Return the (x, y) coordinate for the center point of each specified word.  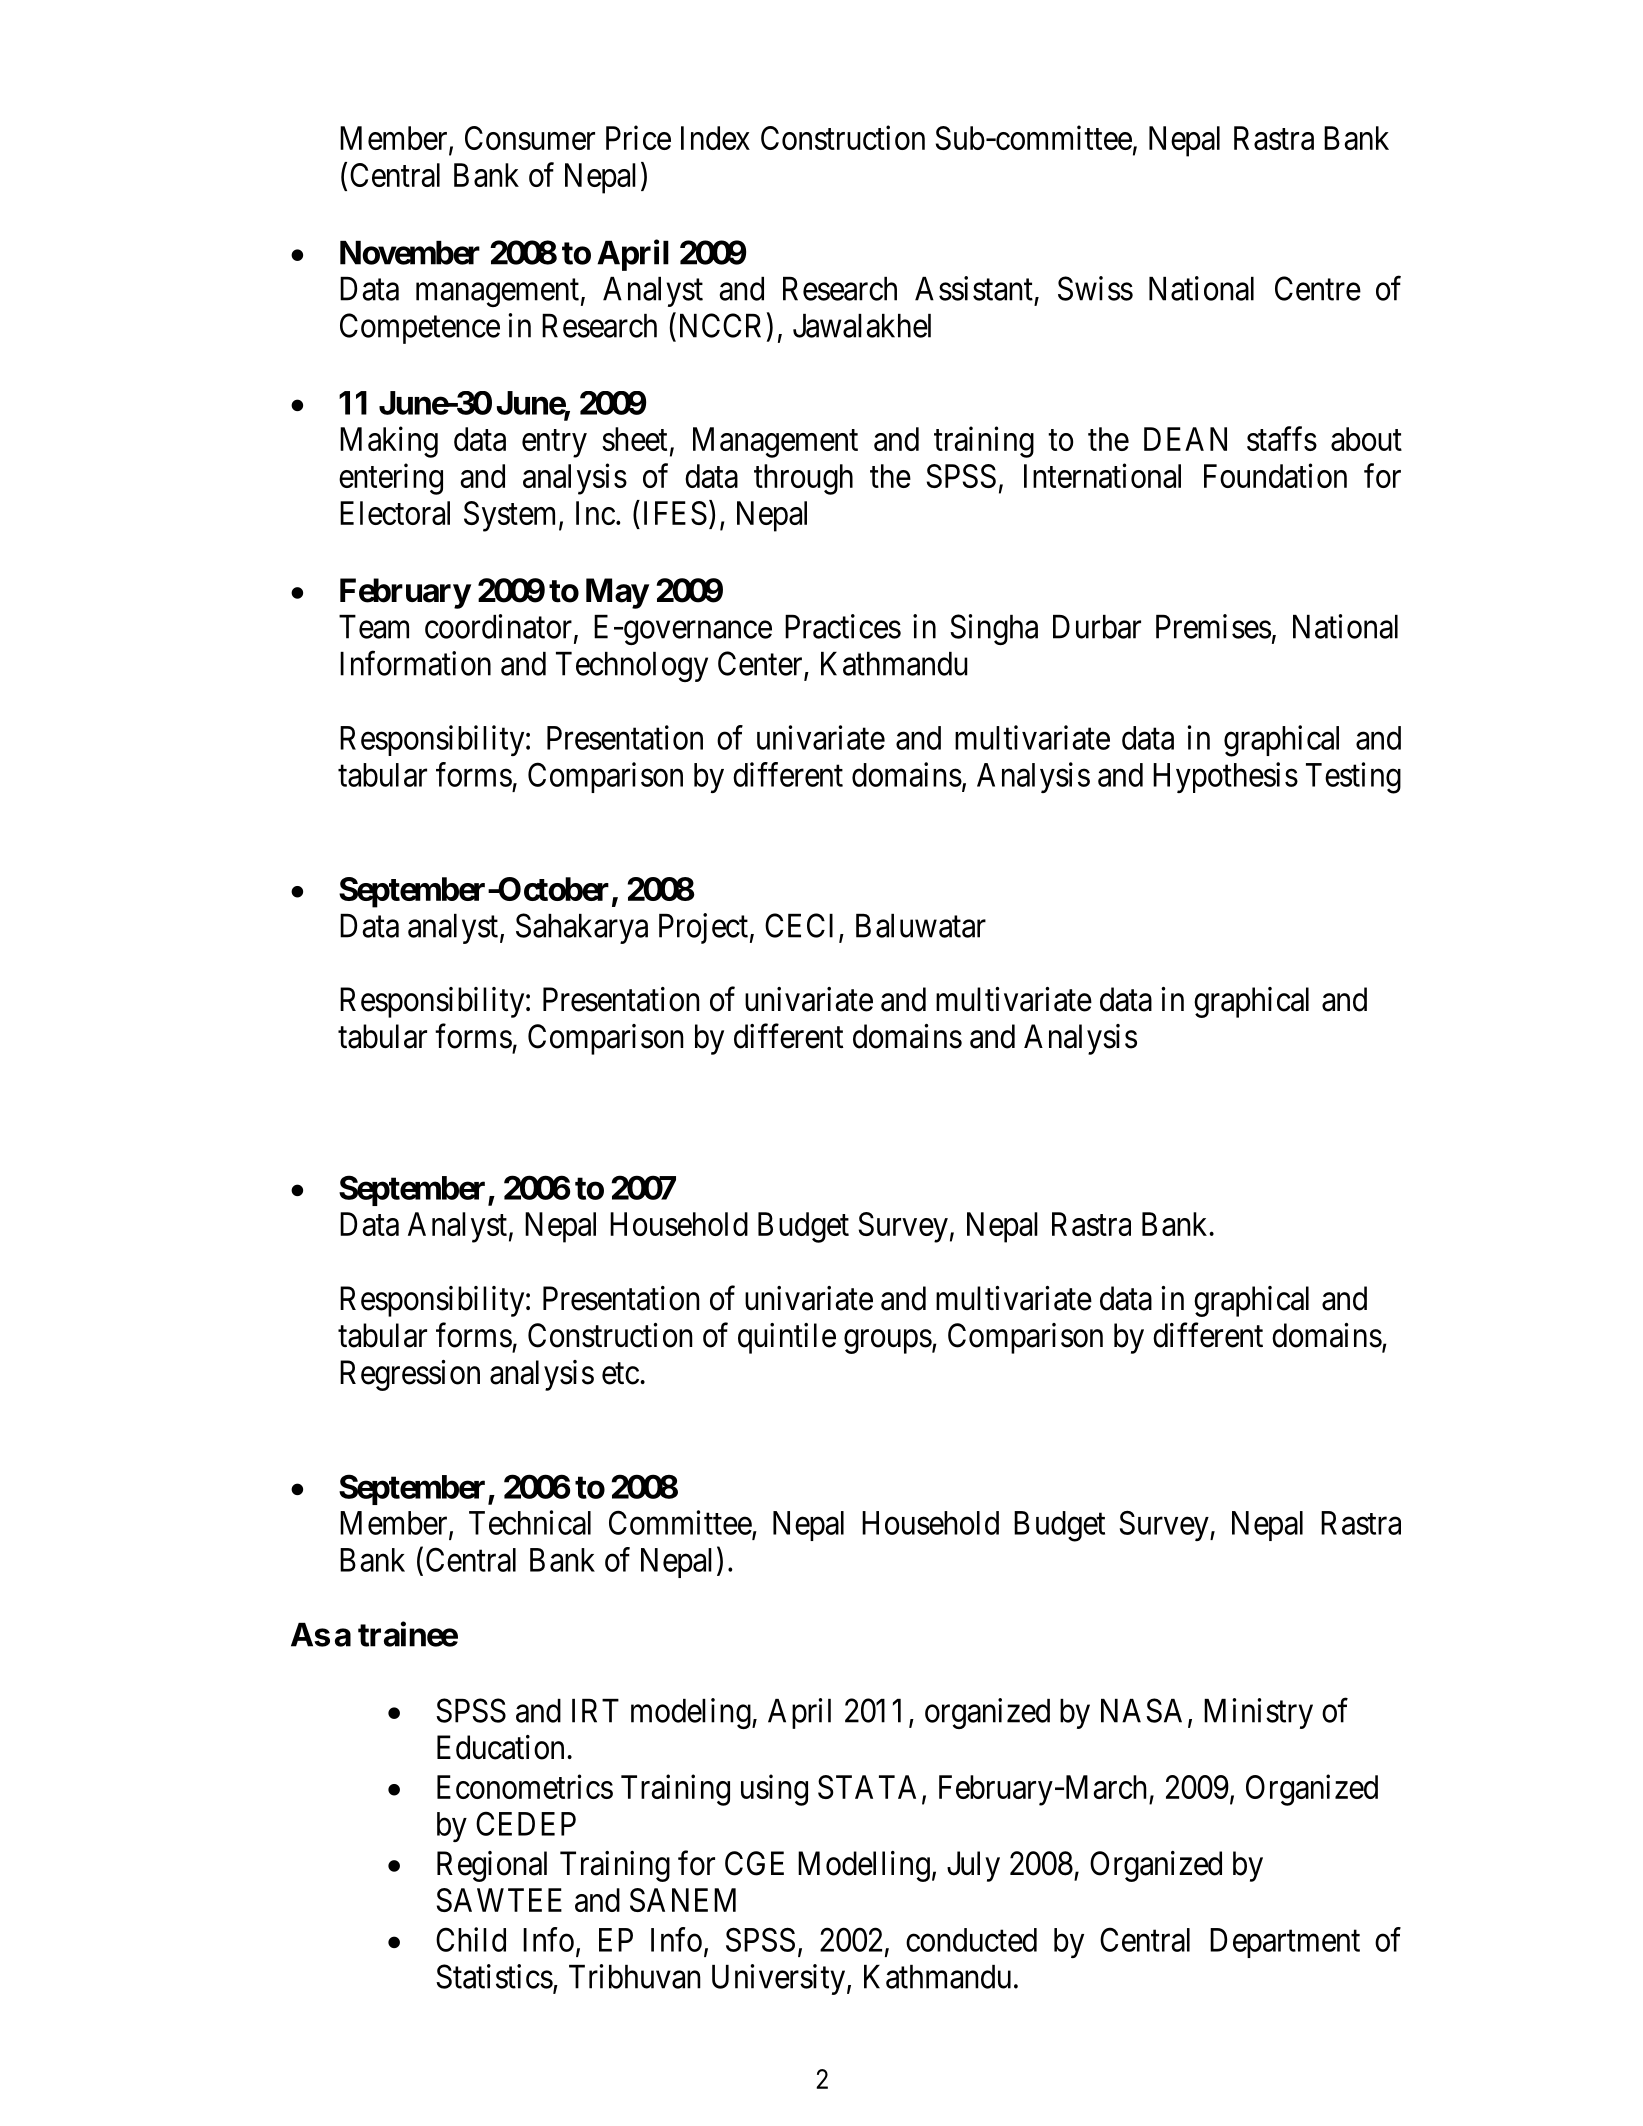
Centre (1318, 288)
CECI (802, 926)
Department (1285, 1943)
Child (471, 1939)
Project (703, 928)
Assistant (974, 288)
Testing (1353, 778)
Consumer (530, 138)
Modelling (864, 1866)
